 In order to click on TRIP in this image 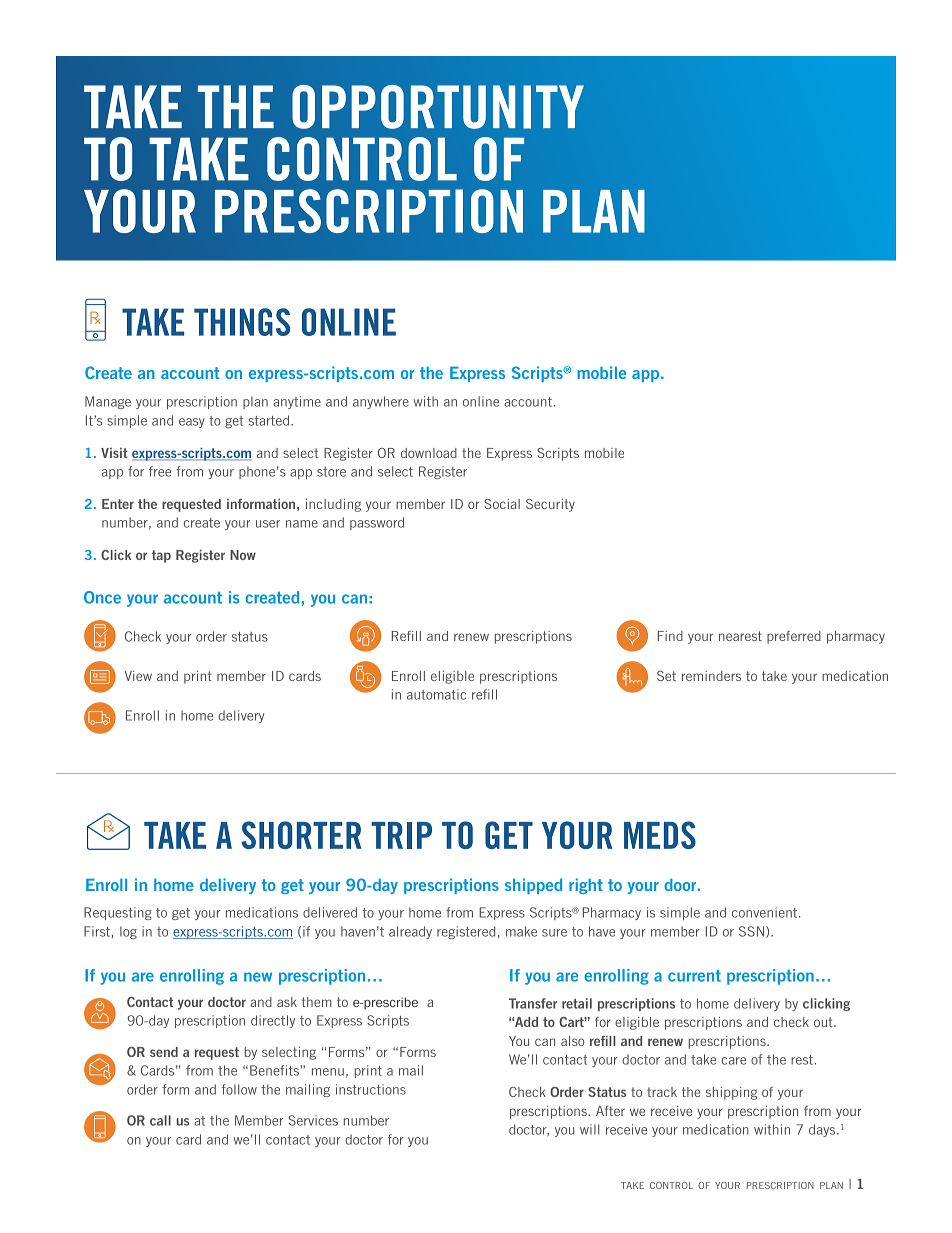, I will do `click(401, 835)`.
